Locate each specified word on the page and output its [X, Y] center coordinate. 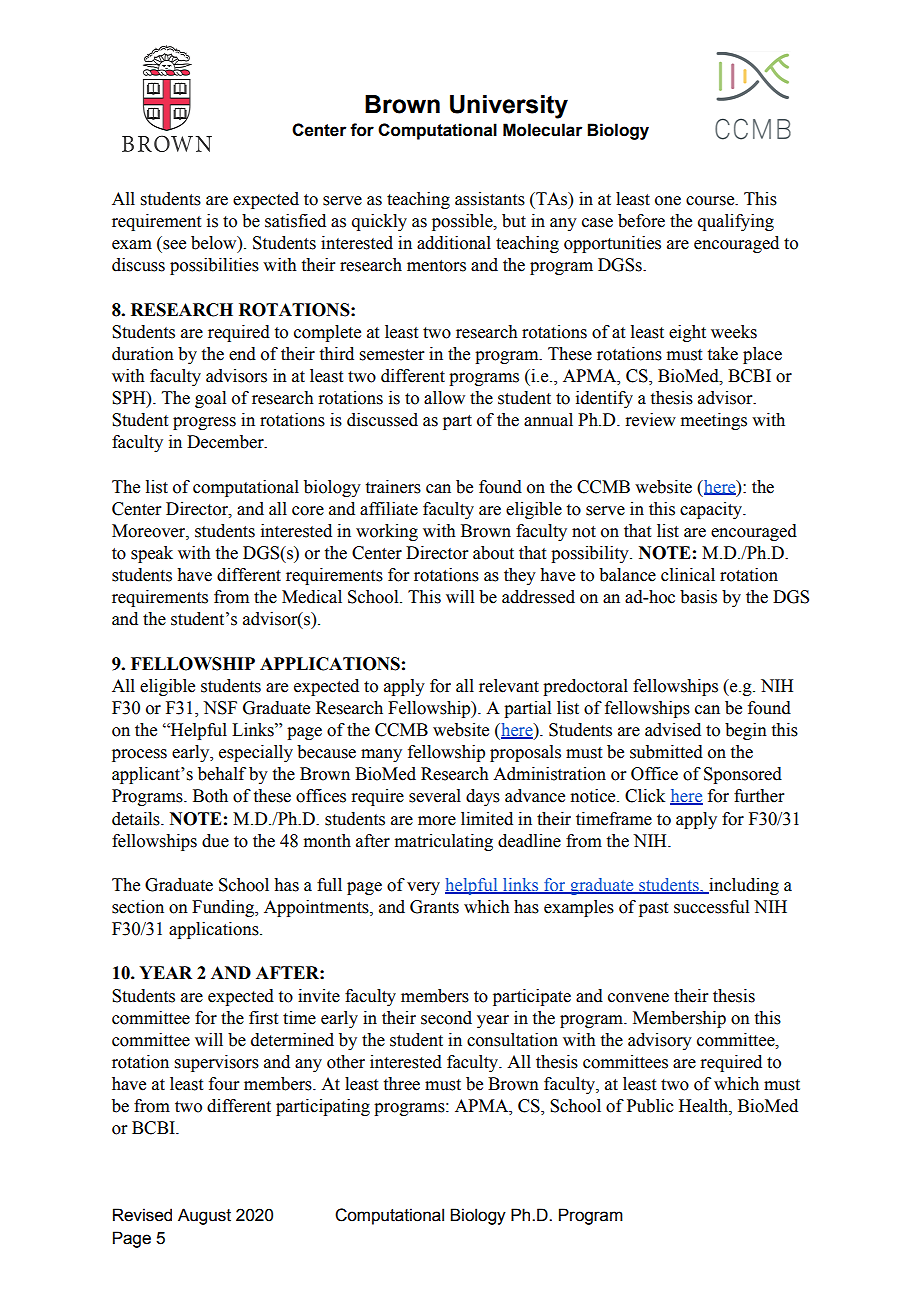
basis [698, 597]
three [402, 1084]
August [204, 1216]
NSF [220, 708]
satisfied [295, 221]
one [668, 201]
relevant [509, 686]
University [509, 107]
